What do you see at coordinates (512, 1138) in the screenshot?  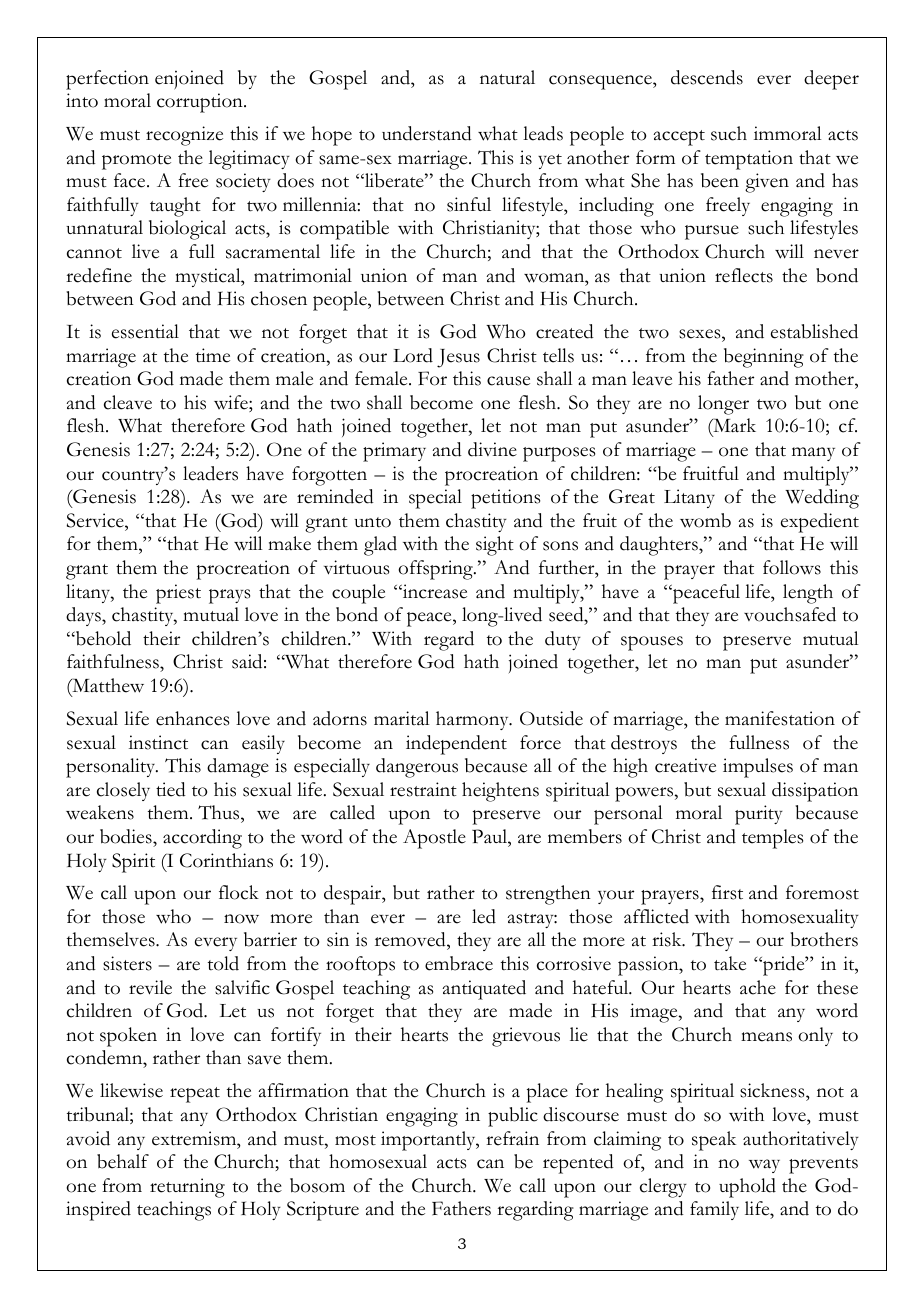 I see `refrain` at bounding box center [512, 1138].
